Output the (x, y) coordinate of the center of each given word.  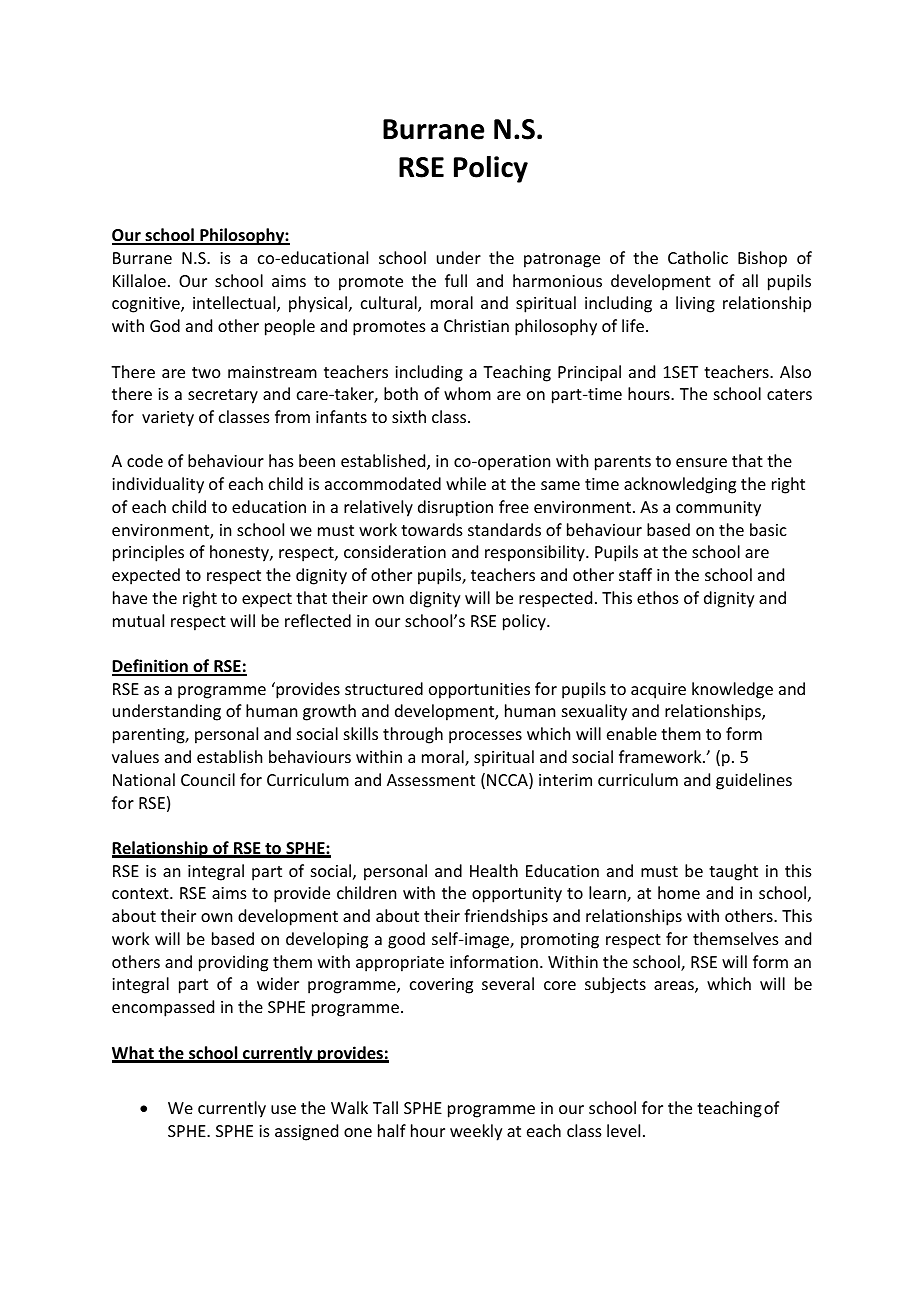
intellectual (235, 304)
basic (768, 529)
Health (494, 870)
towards (432, 529)
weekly (476, 1132)
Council (208, 779)
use (283, 1109)
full (456, 280)
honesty (240, 553)
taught (733, 872)
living (695, 304)
